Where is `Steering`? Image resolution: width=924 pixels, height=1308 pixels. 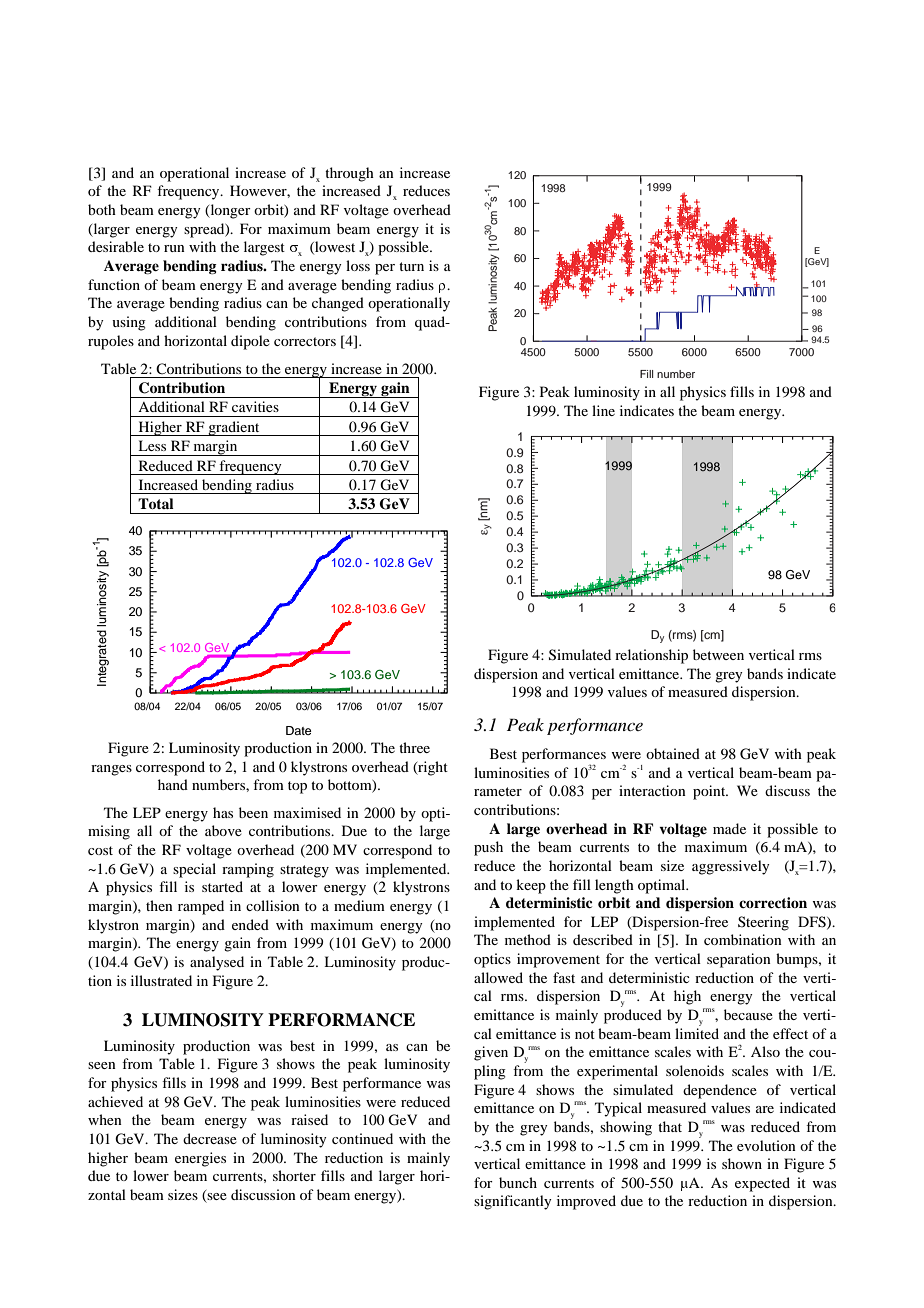 Steering is located at coordinates (763, 923).
